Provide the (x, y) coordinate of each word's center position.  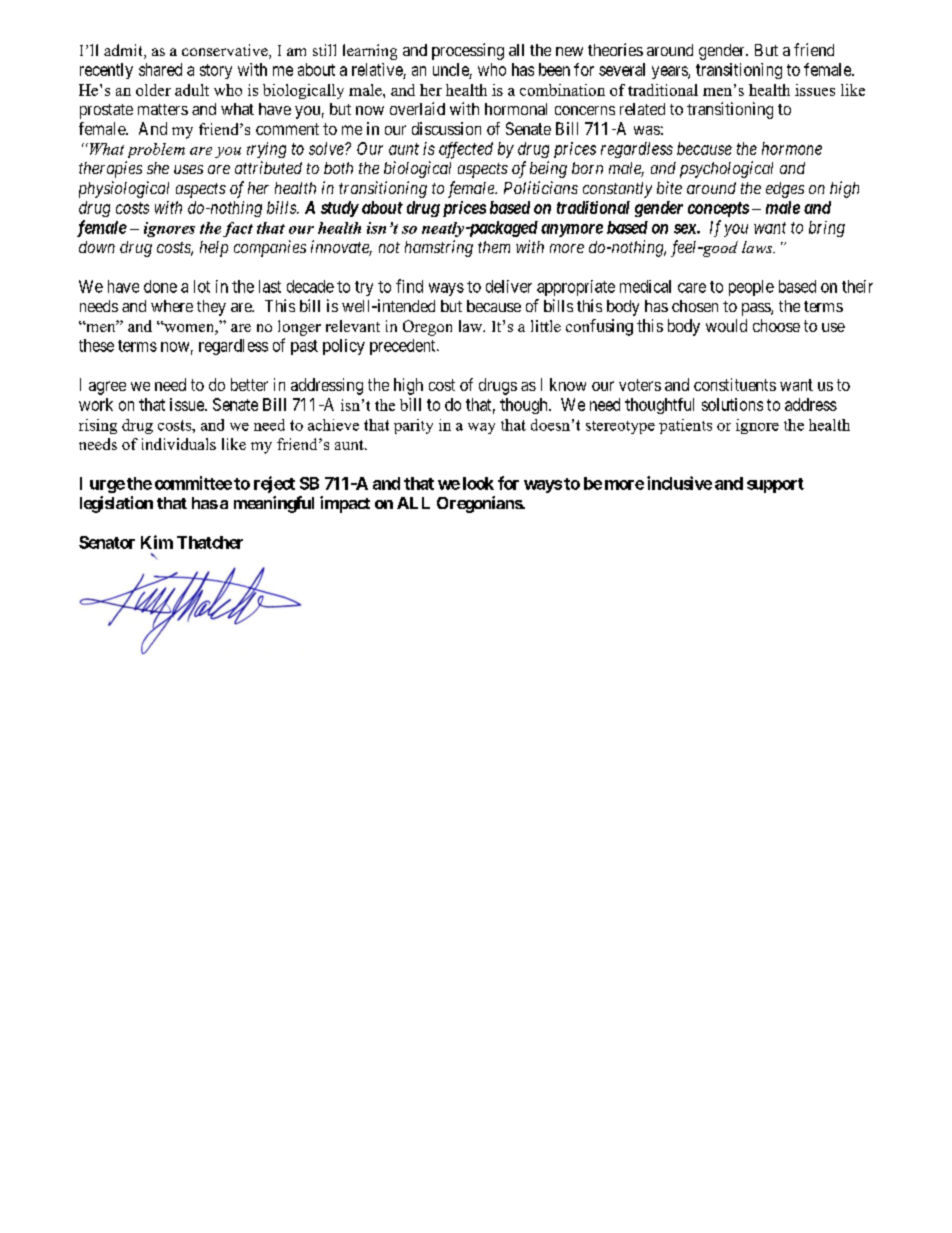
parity (413, 426)
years (670, 72)
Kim (157, 542)
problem (156, 150)
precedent (404, 347)
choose (776, 325)
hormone (792, 148)
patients (685, 426)
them (494, 247)
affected (466, 150)
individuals (179, 444)
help (214, 249)
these (96, 345)
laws (758, 247)
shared (160, 69)
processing (468, 51)
